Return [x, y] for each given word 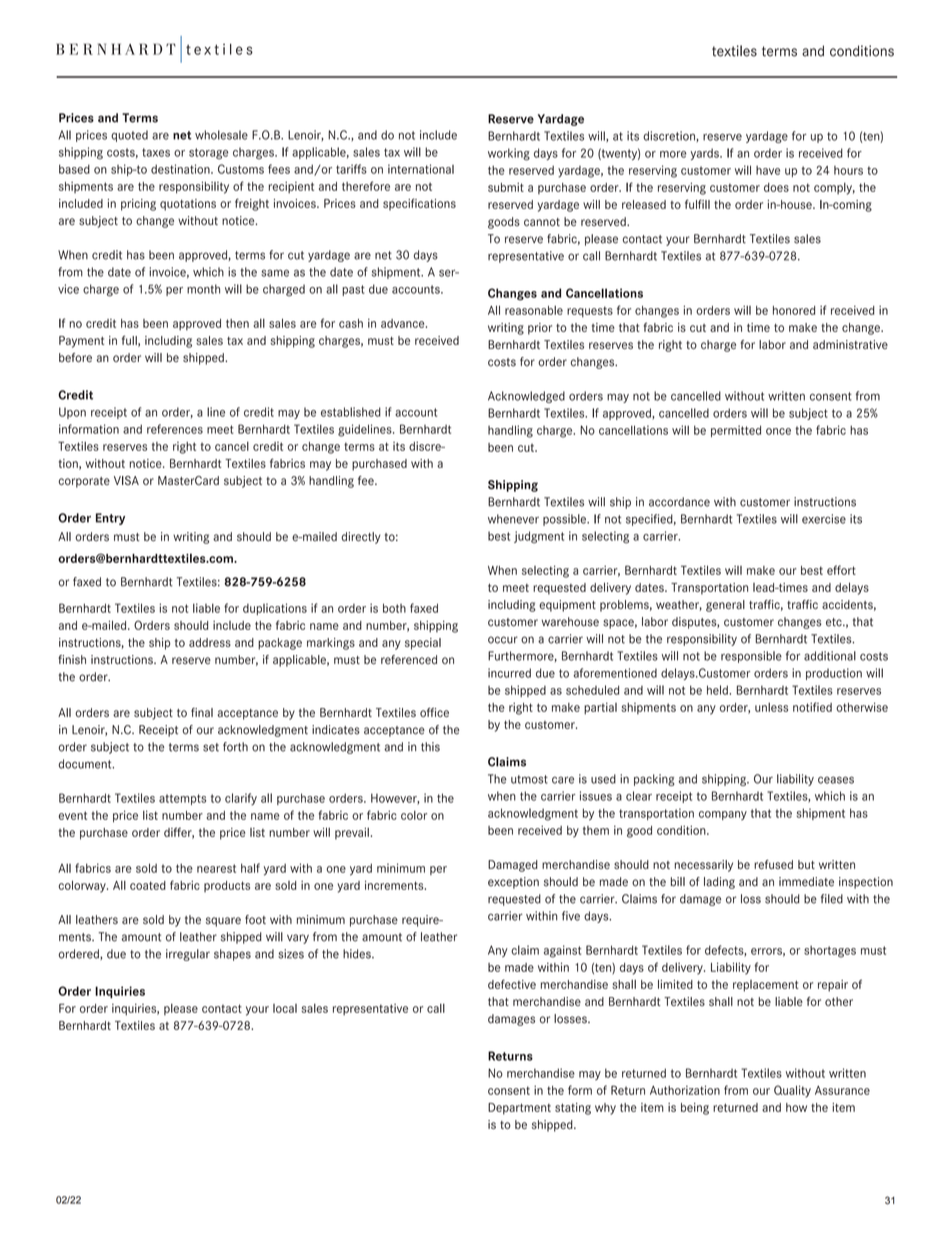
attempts [182, 799]
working [509, 154]
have [768, 170]
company [723, 815]
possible [565, 520]
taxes [156, 152]
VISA [126, 480]
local [285, 1008]
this [430, 747]
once [778, 431]
